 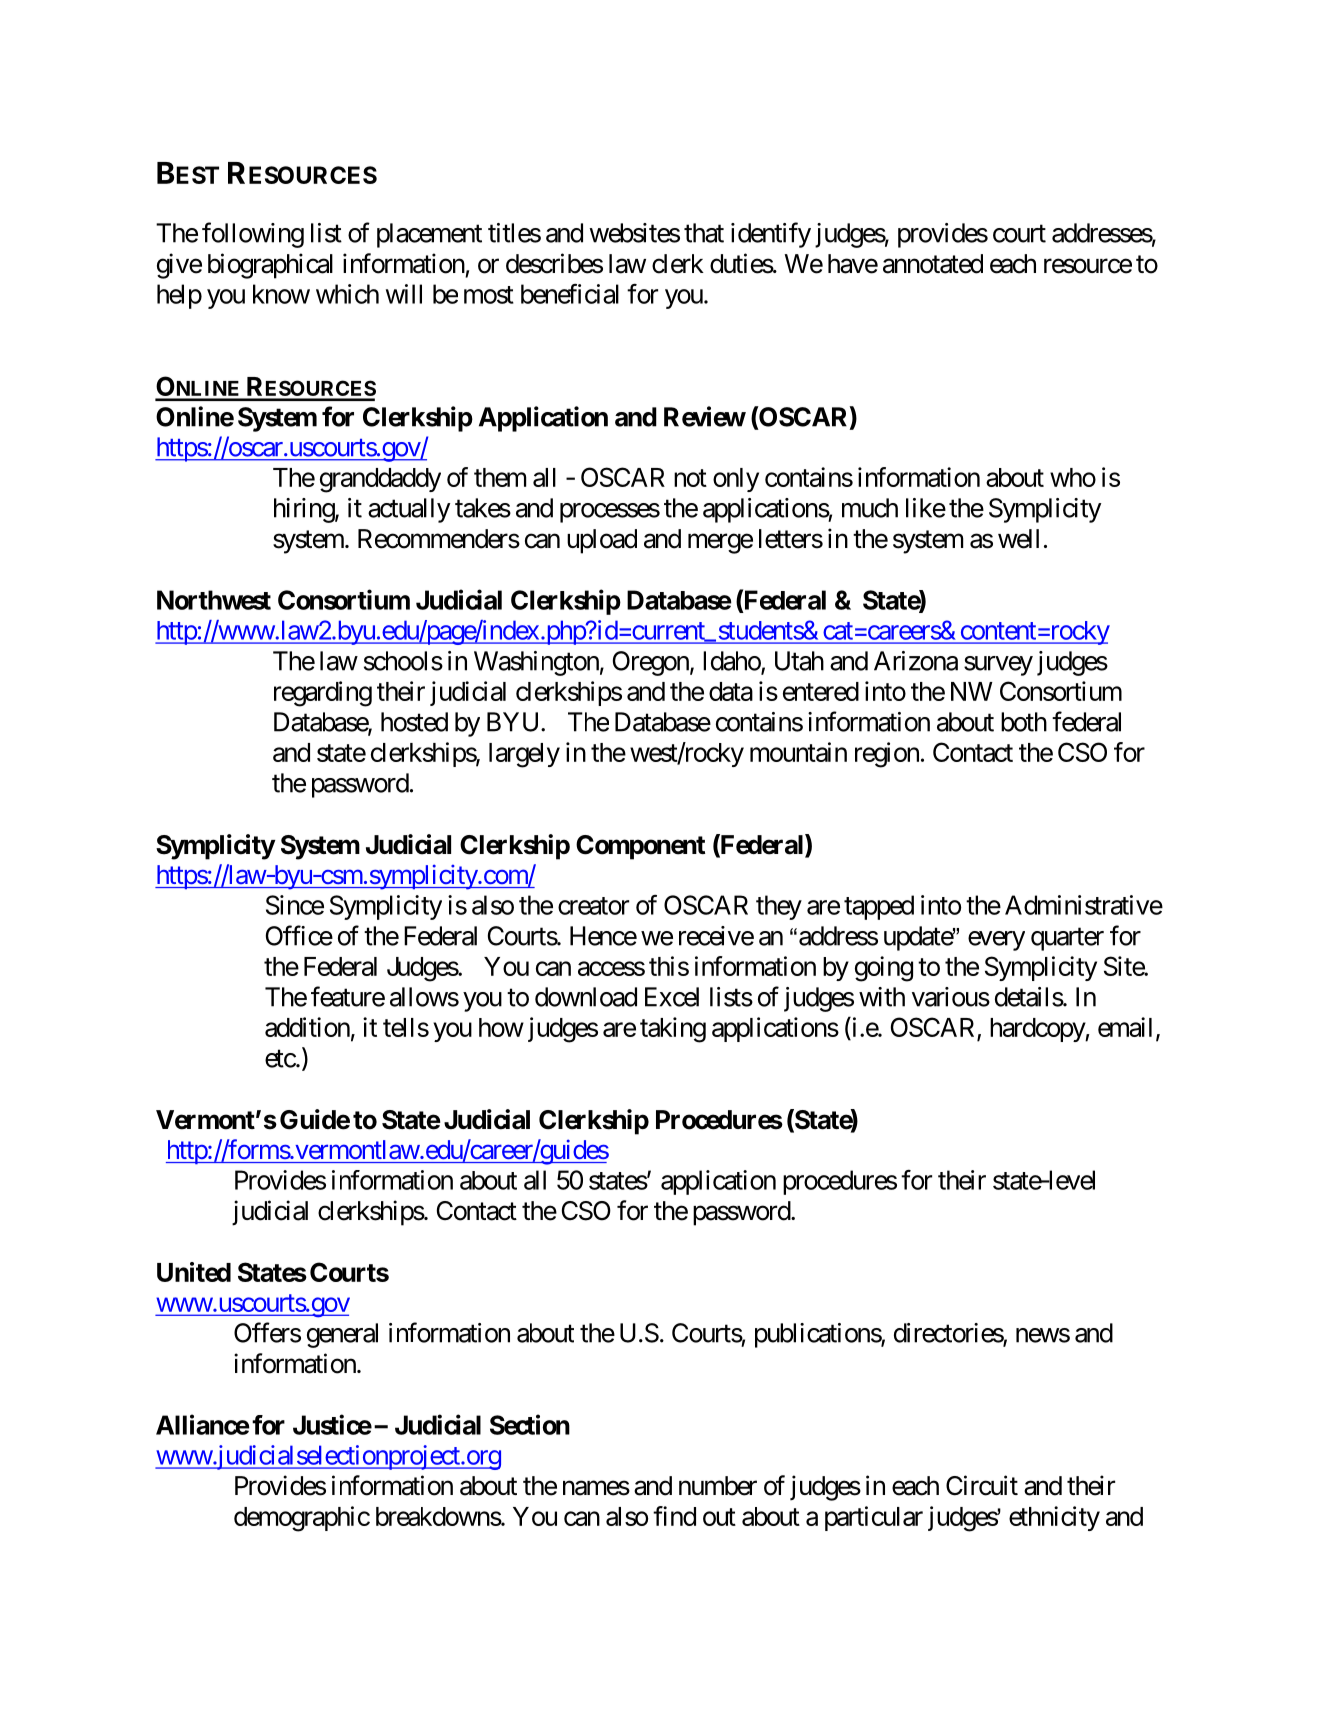 What do you see at coordinates (530, 1424) in the document?
I see `Section` at bounding box center [530, 1424].
